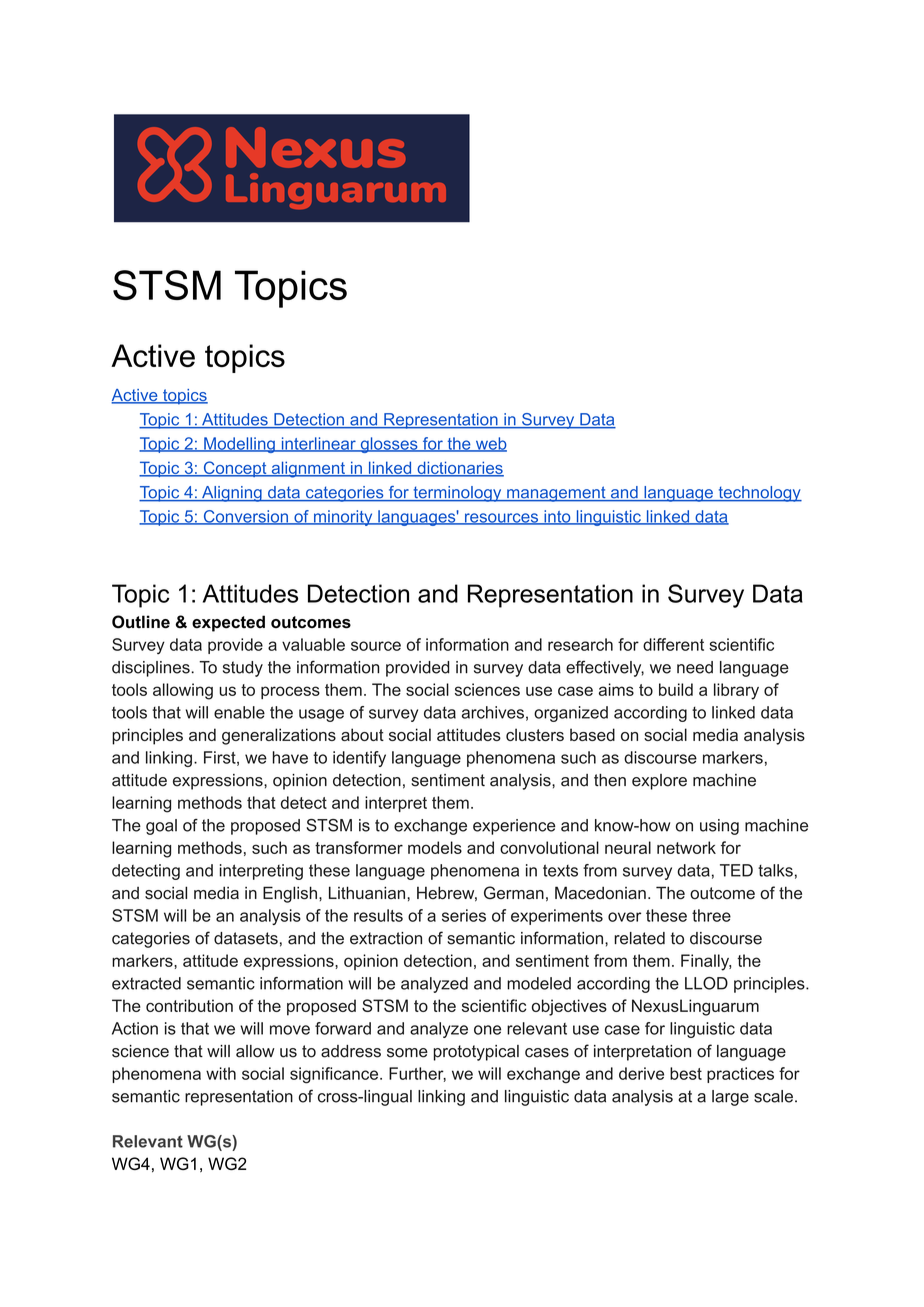 The width and height of the screenshot is (924, 1307). I want to click on expected, so click(228, 623).
